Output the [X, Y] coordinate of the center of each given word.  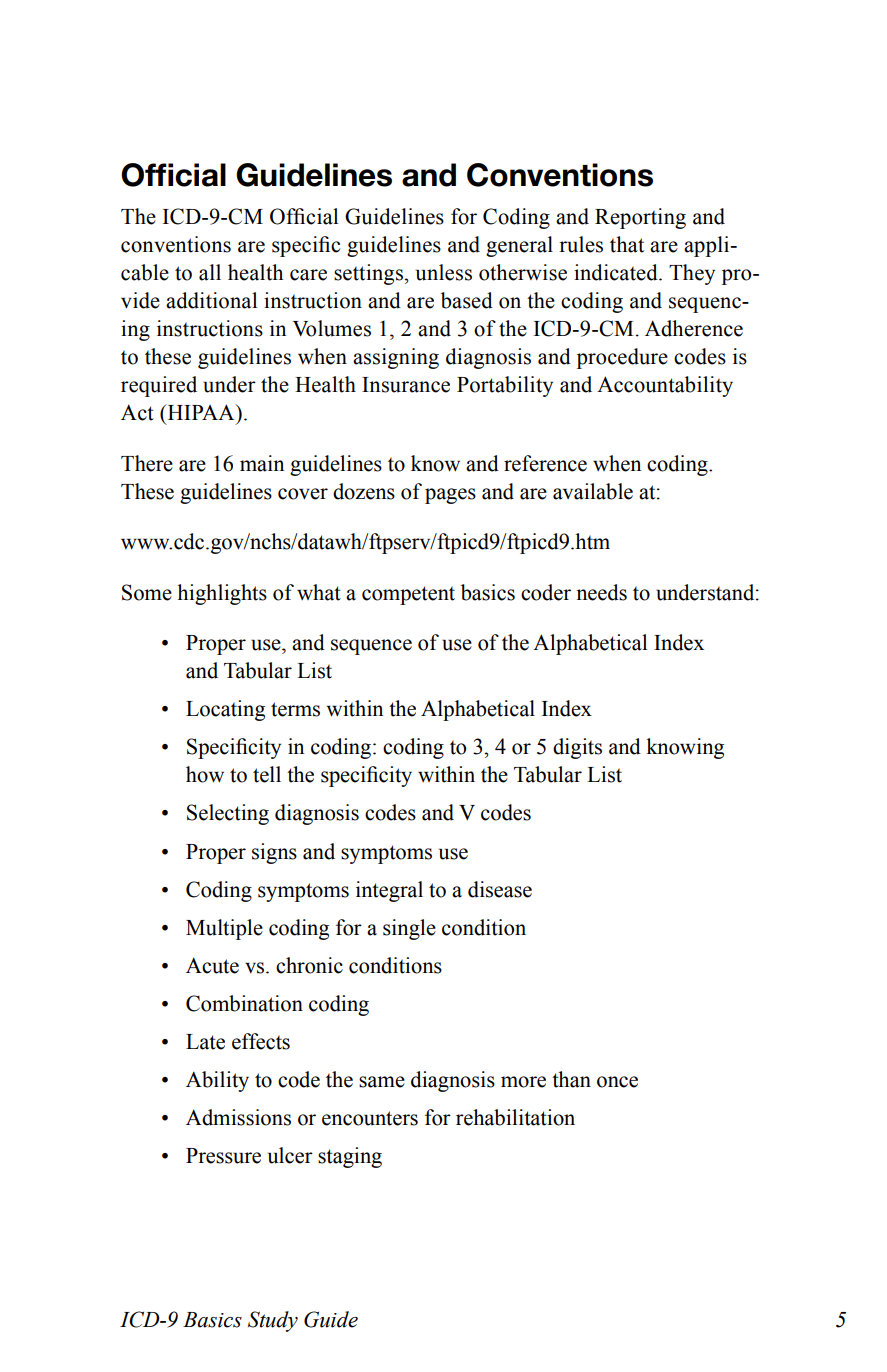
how [205, 774]
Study [273, 1321]
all [210, 272]
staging [350, 1157]
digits [577, 748]
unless [444, 272]
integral [389, 891]
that [627, 244]
